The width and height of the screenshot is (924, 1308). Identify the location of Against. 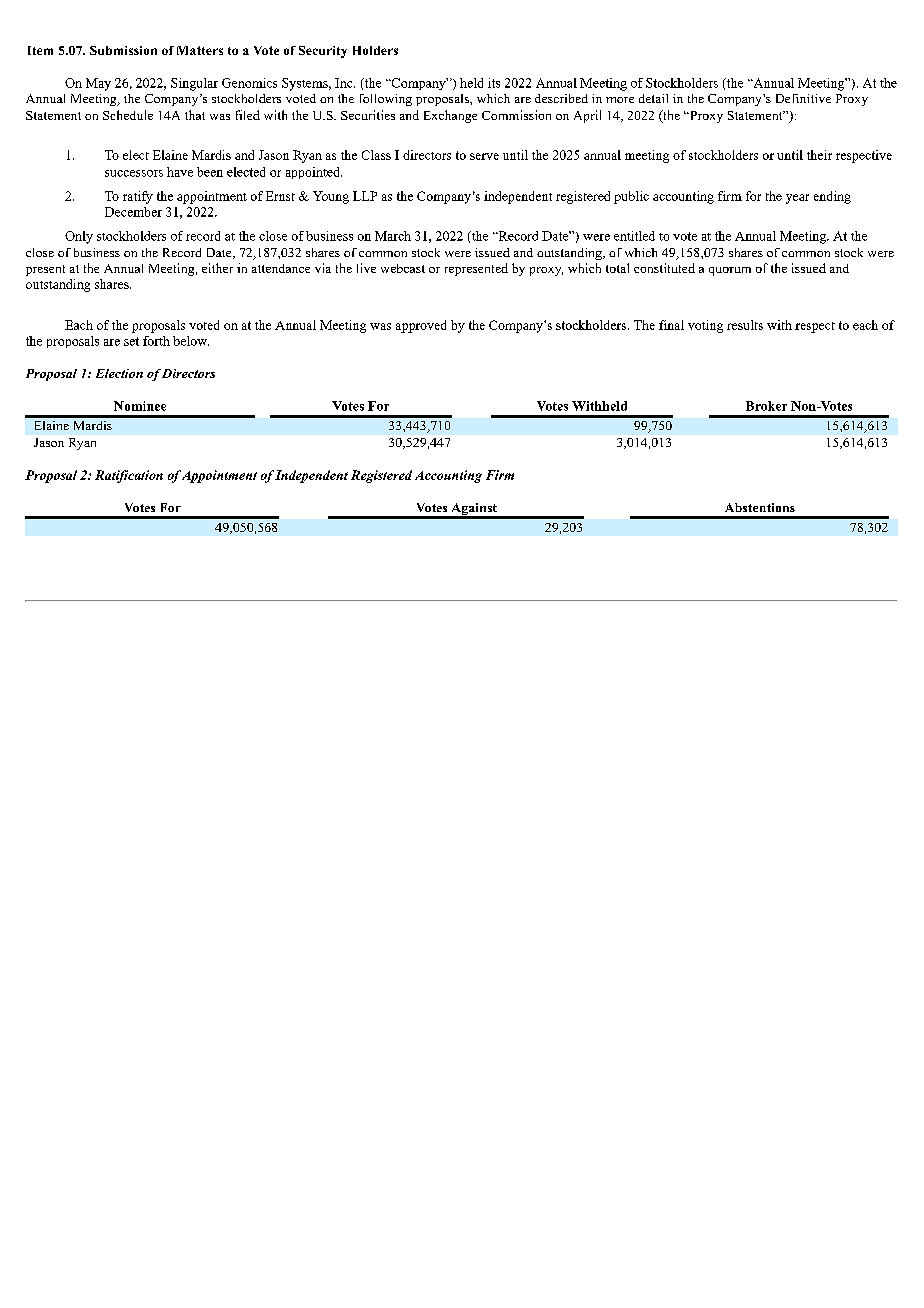
(474, 510).
